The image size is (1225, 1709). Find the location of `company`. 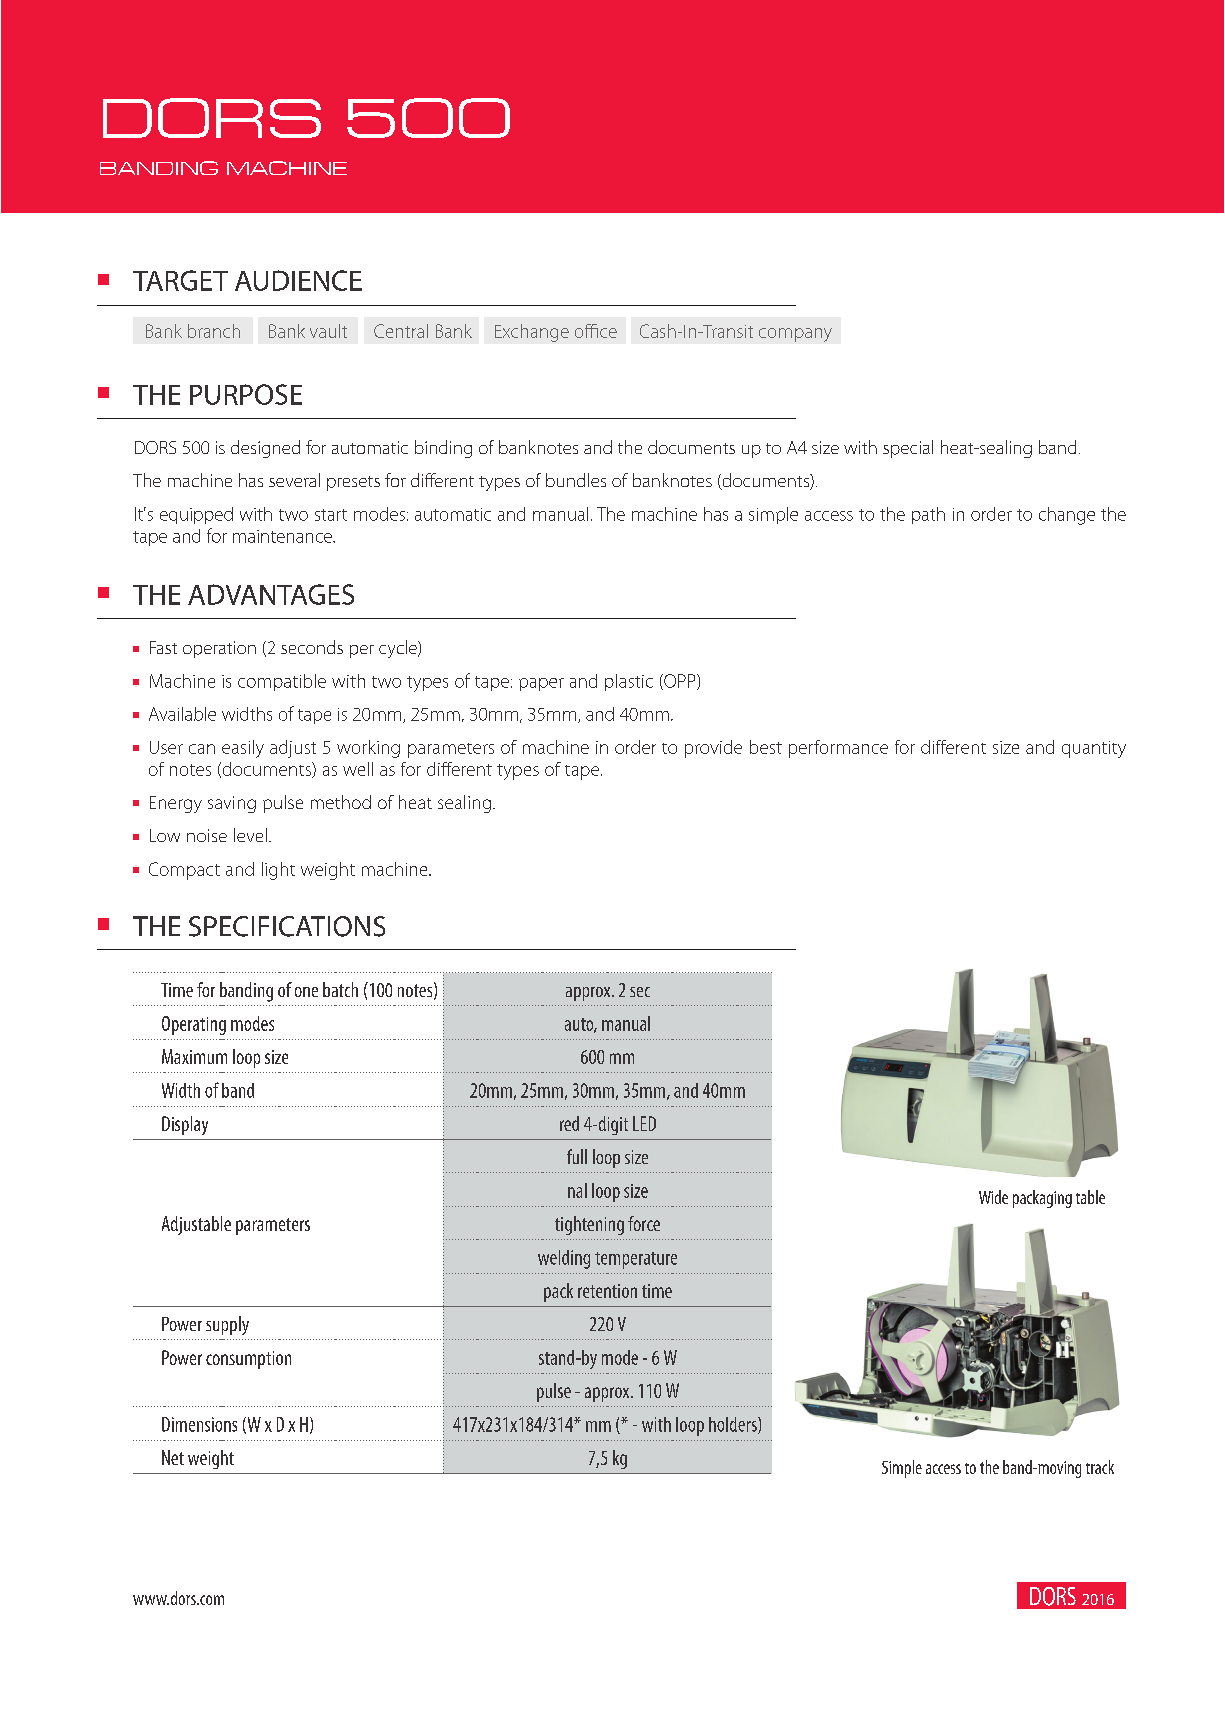

company is located at coordinates (795, 335).
